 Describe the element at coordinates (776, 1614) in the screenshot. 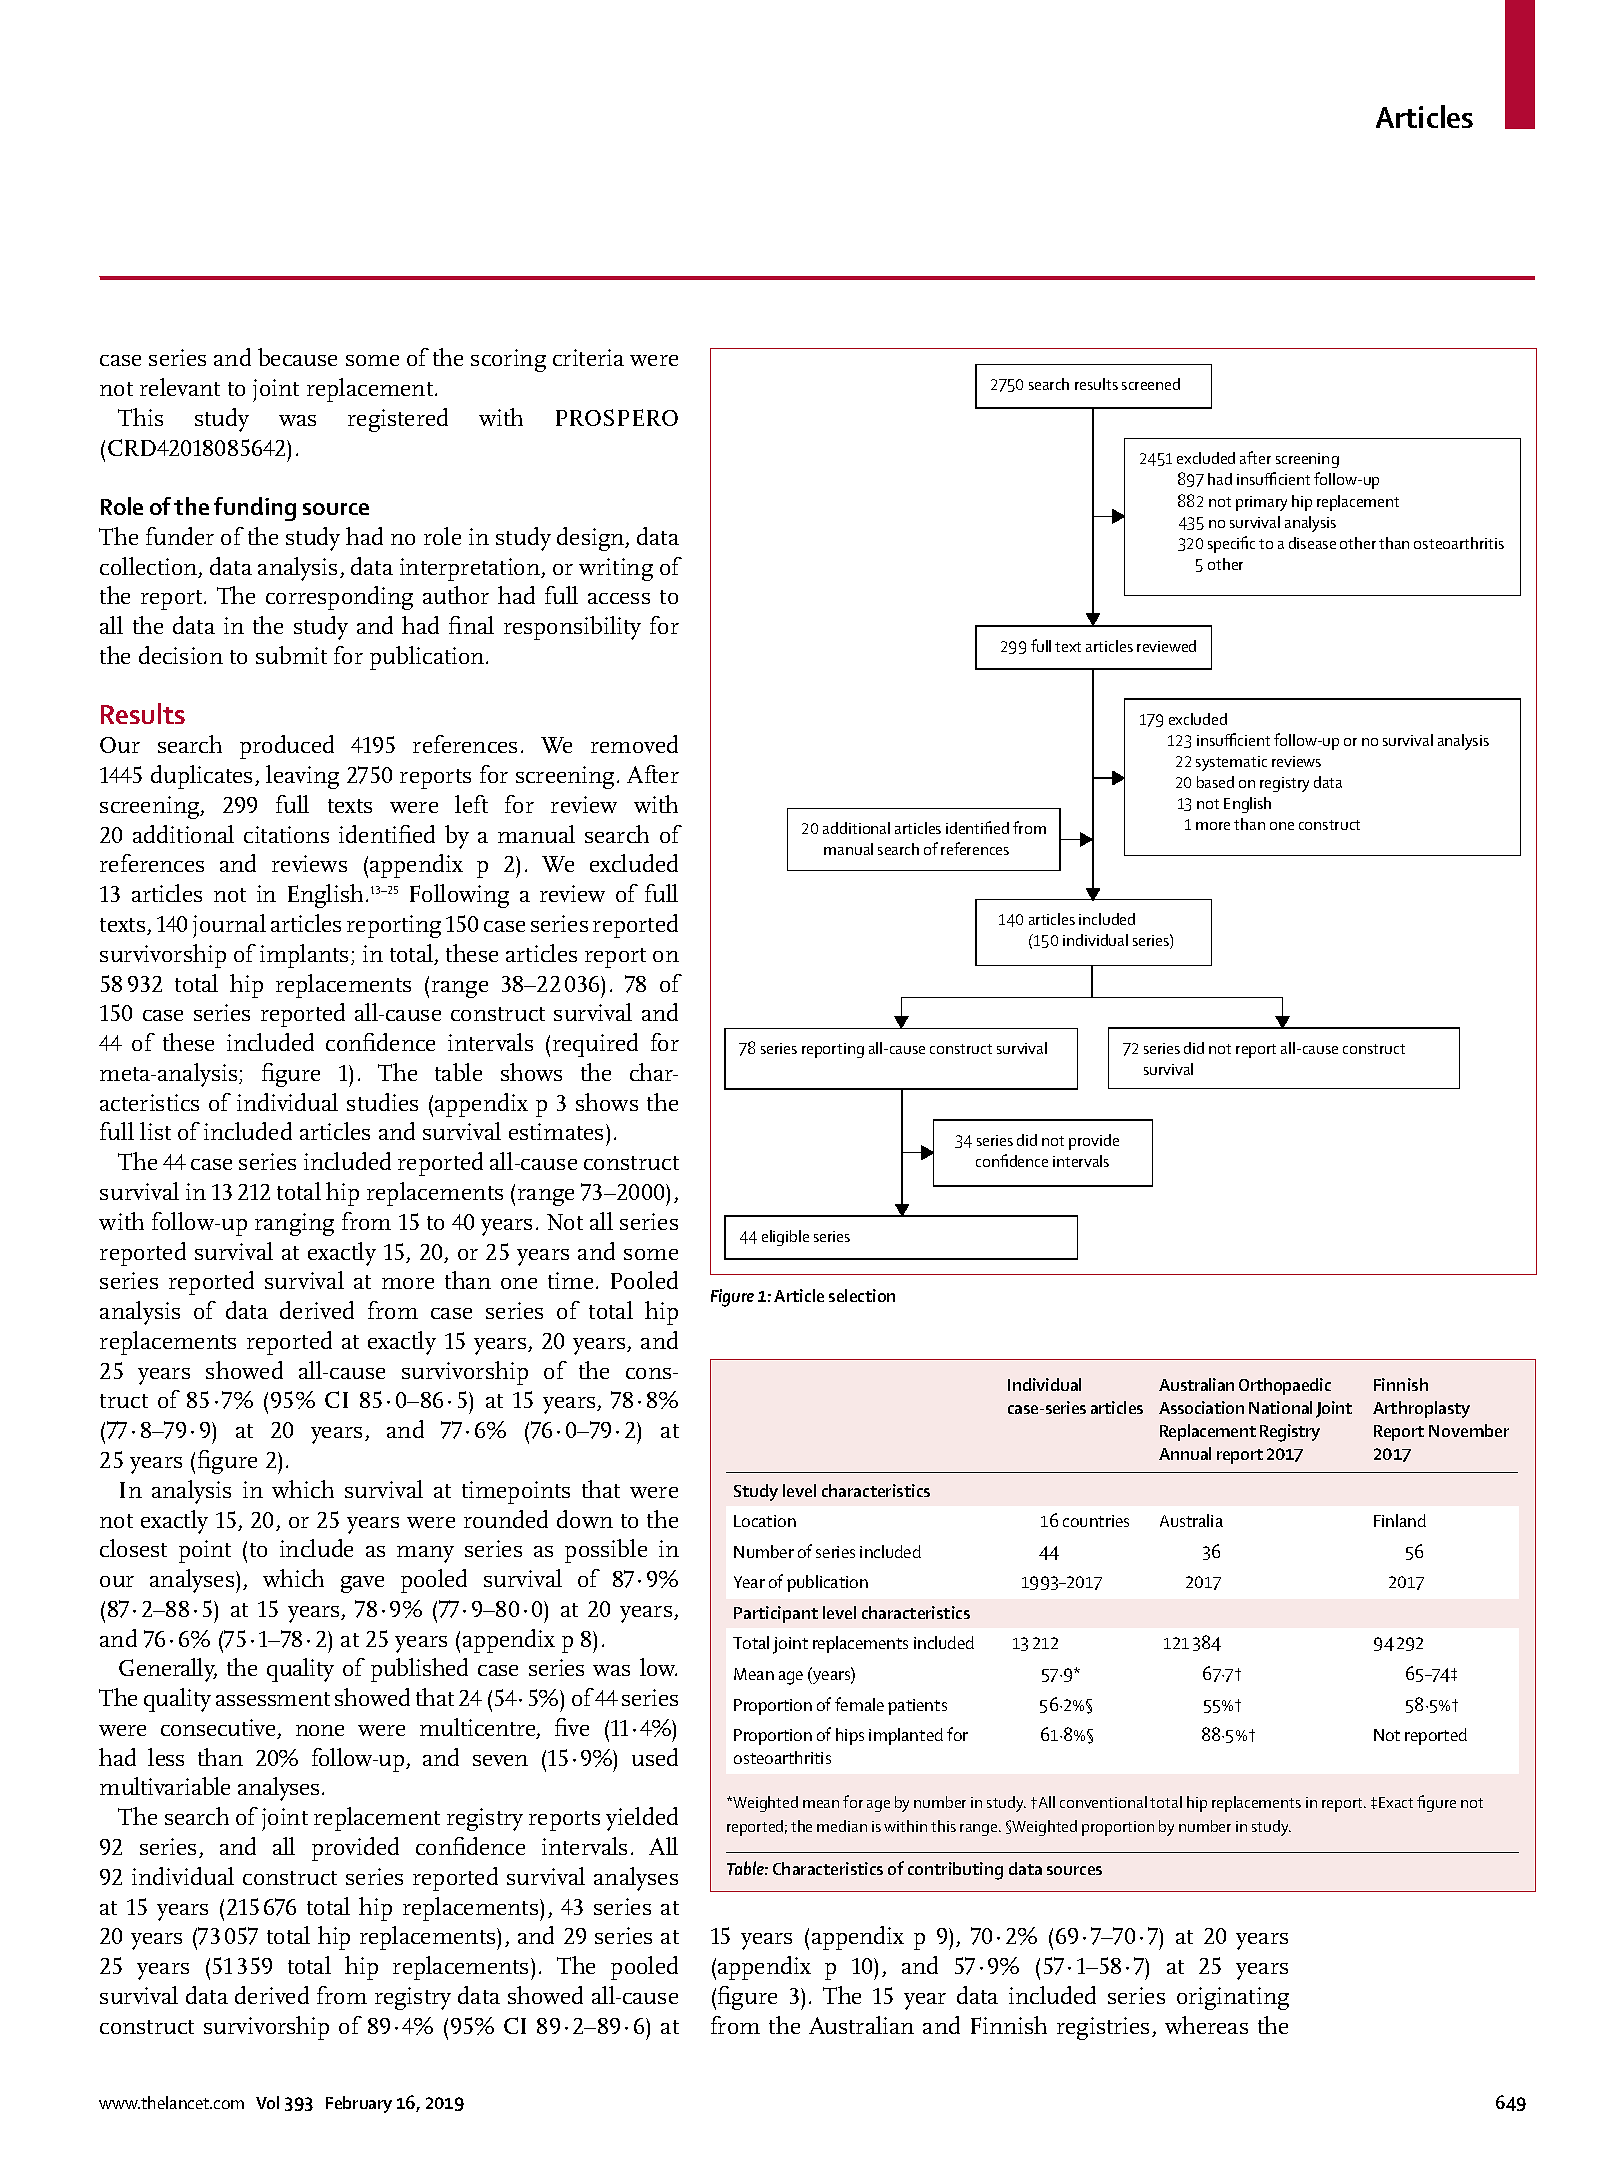

I see `Participant` at that location.
